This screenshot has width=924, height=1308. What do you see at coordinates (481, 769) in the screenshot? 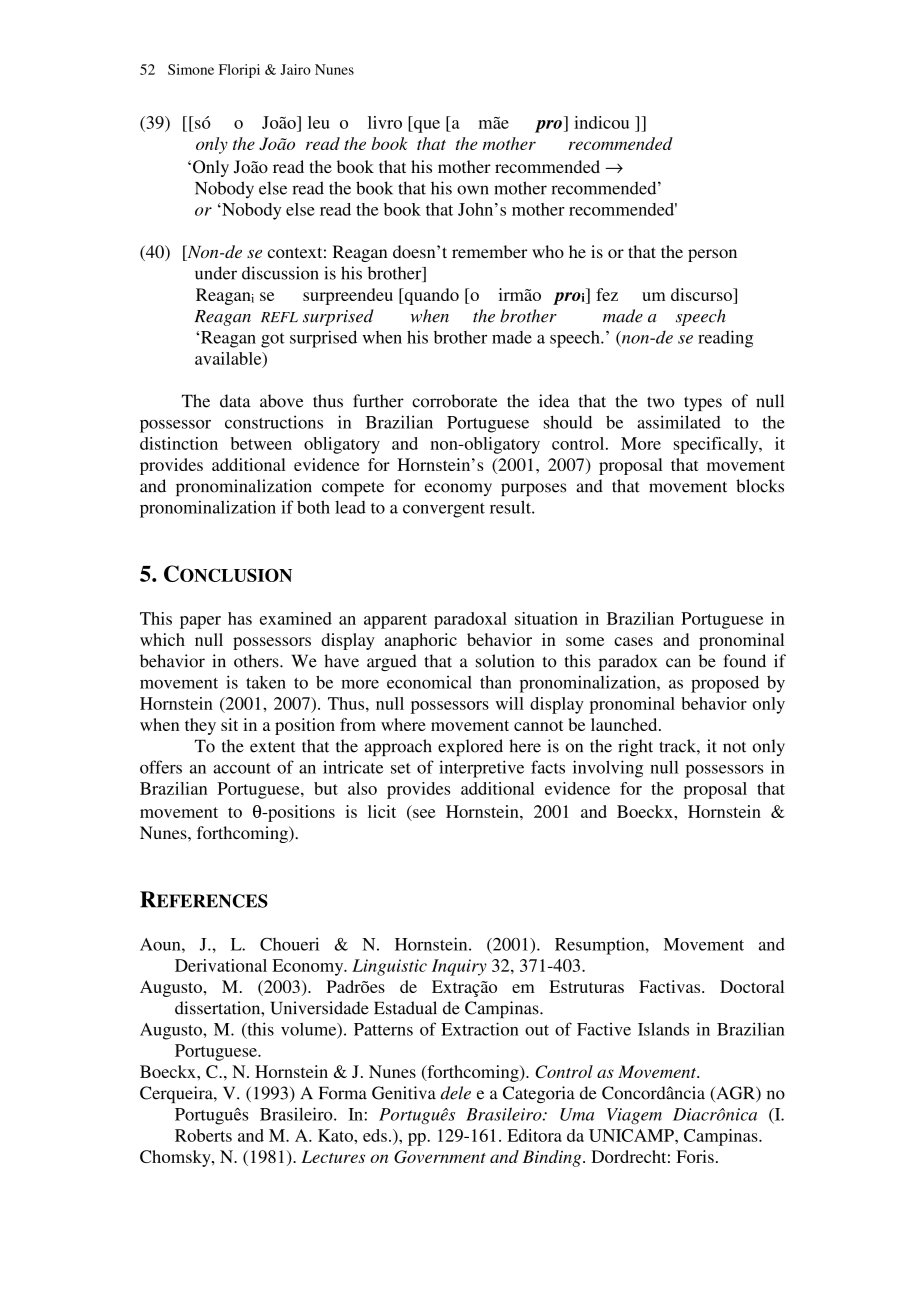
I see `interpretive` at bounding box center [481, 769].
